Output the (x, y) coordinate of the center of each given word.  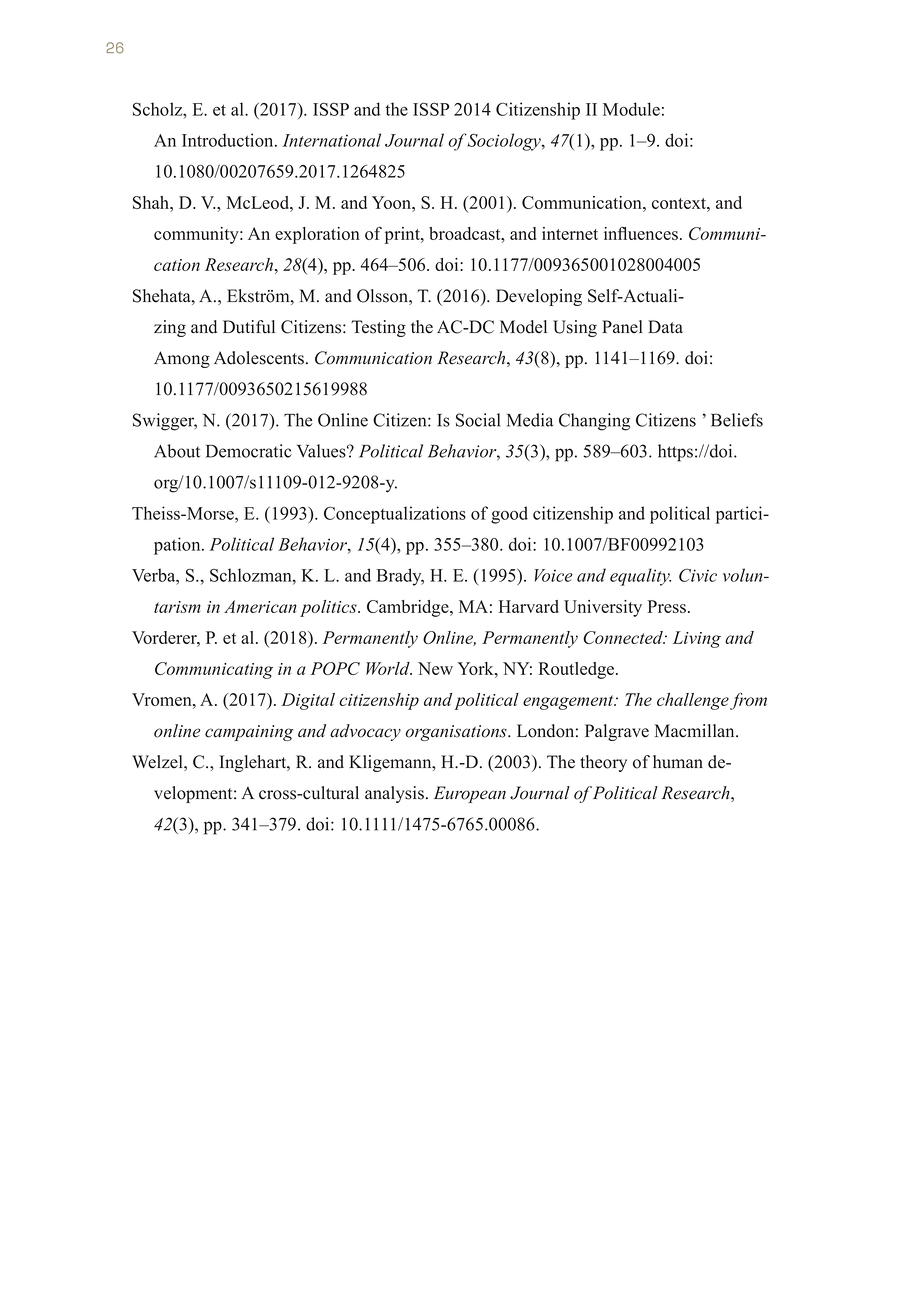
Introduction (229, 140)
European (470, 794)
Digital (308, 701)
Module (631, 109)
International (331, 140)
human (678, 762)
